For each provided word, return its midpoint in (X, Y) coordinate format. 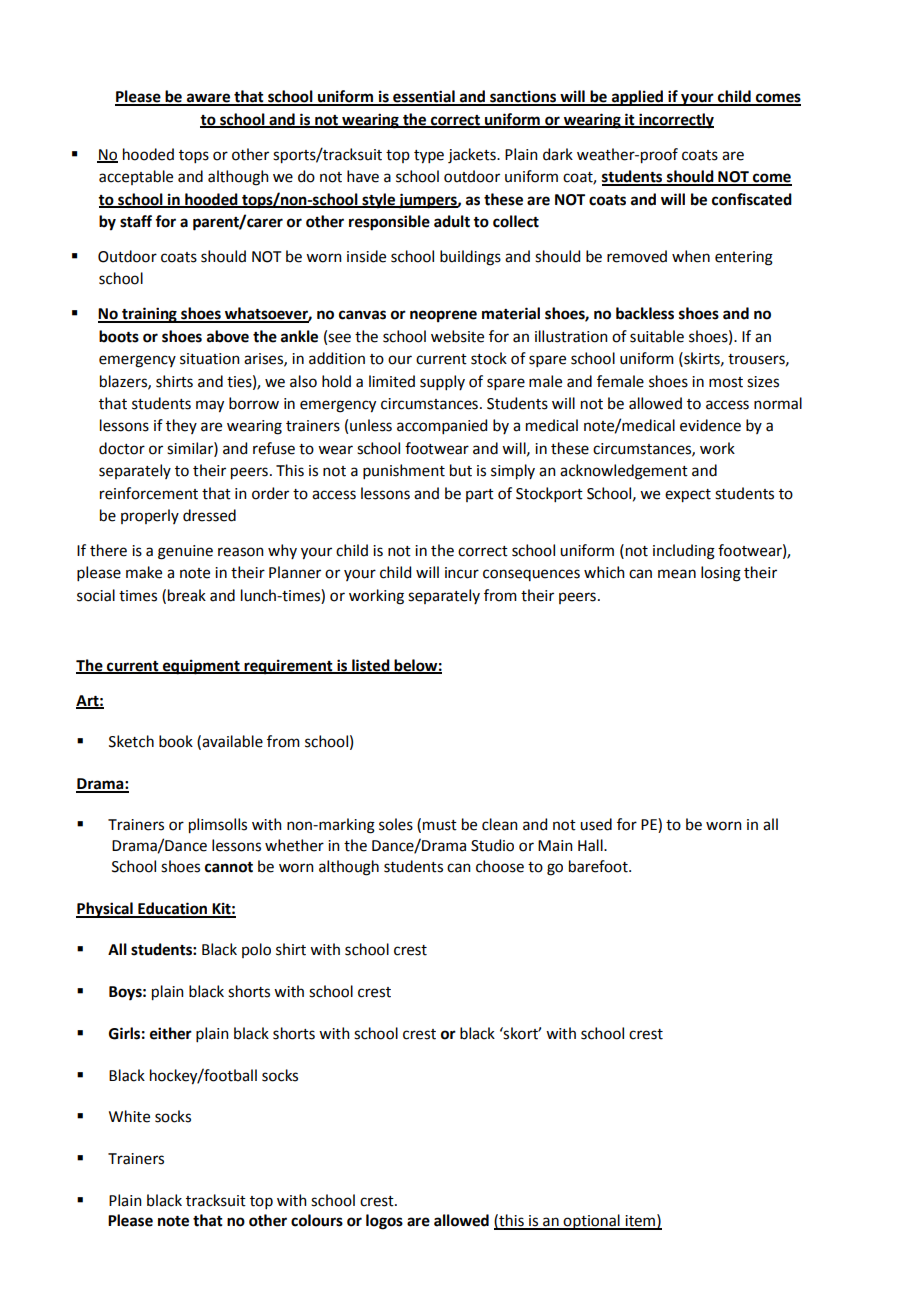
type (429, 157)
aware (209, 99)
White (129, 1116)
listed (371, 666)
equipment (201, 667)
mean (677, 574)
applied (638, 98)
